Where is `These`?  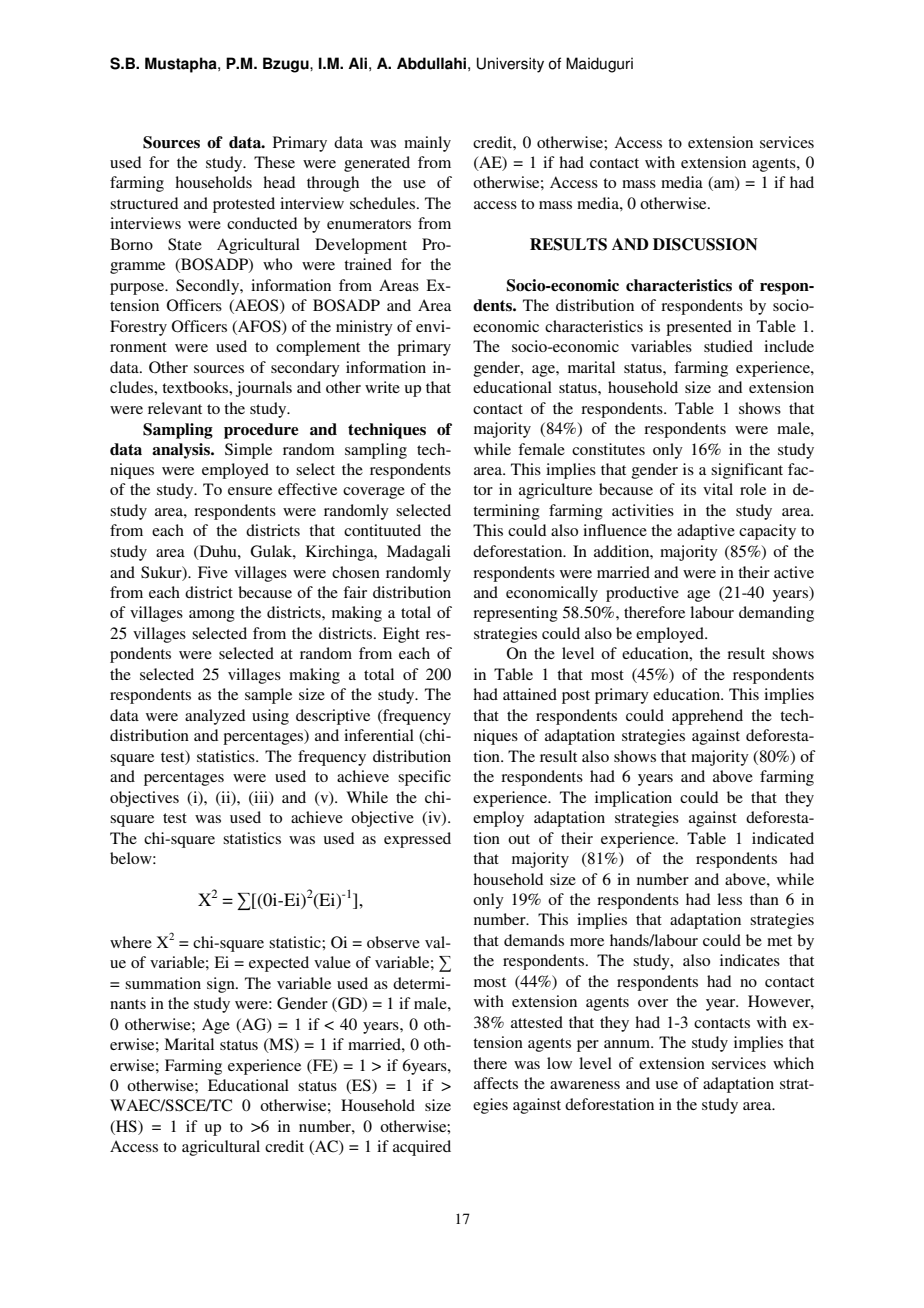 These is located at coordinates (274, 162).
